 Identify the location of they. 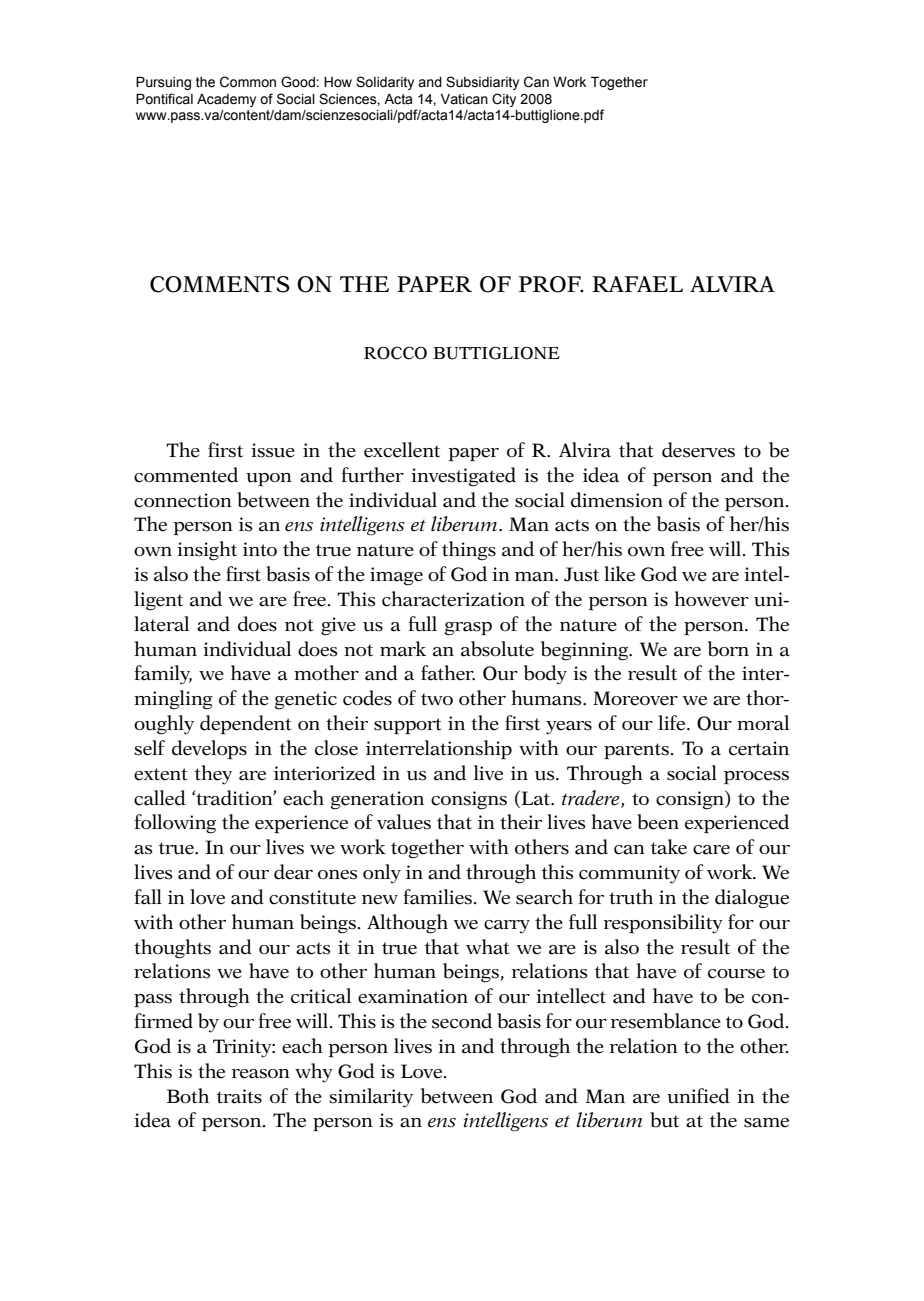
(213, 775).
